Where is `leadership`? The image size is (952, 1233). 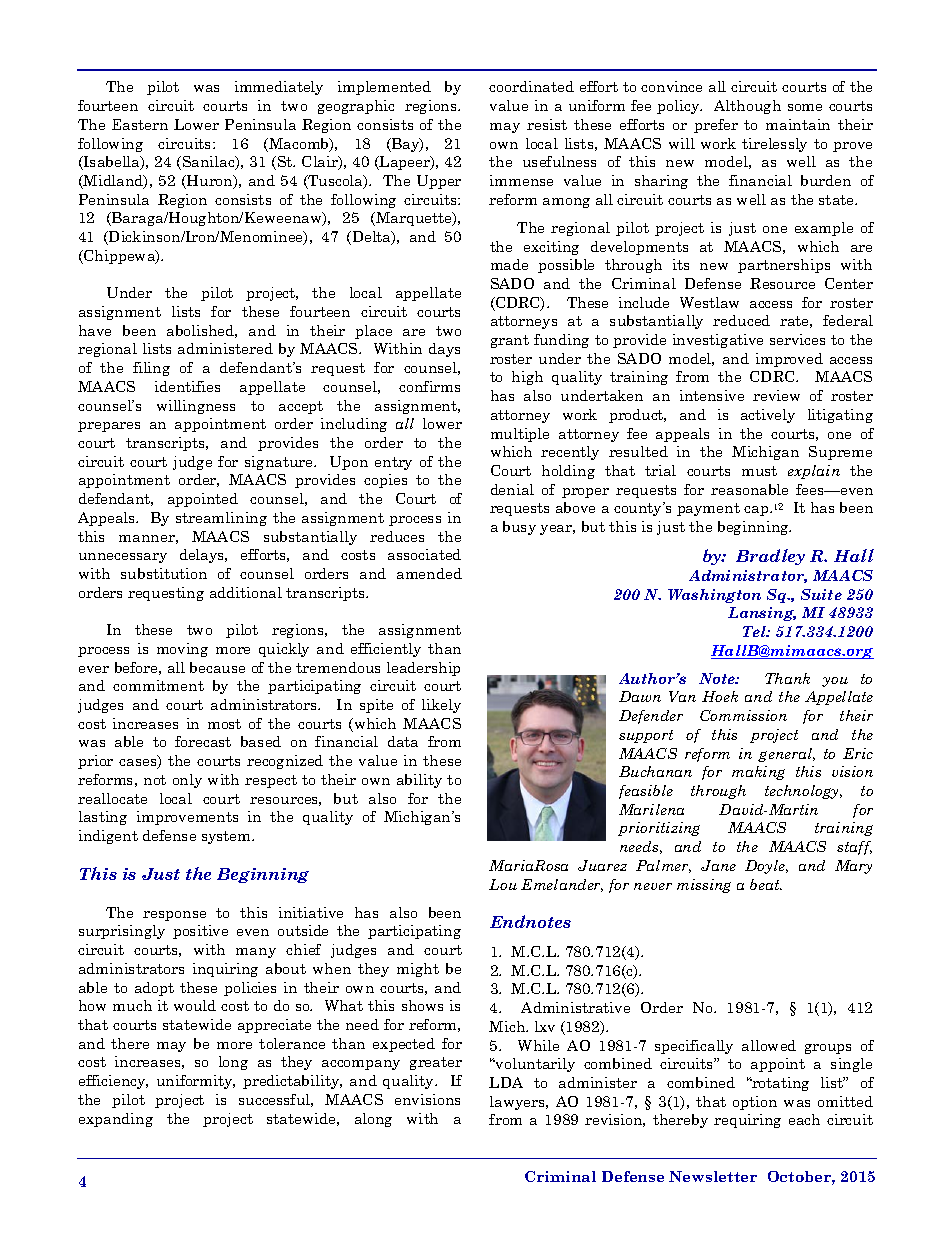 leadership is located at coordinates (423, 669).
